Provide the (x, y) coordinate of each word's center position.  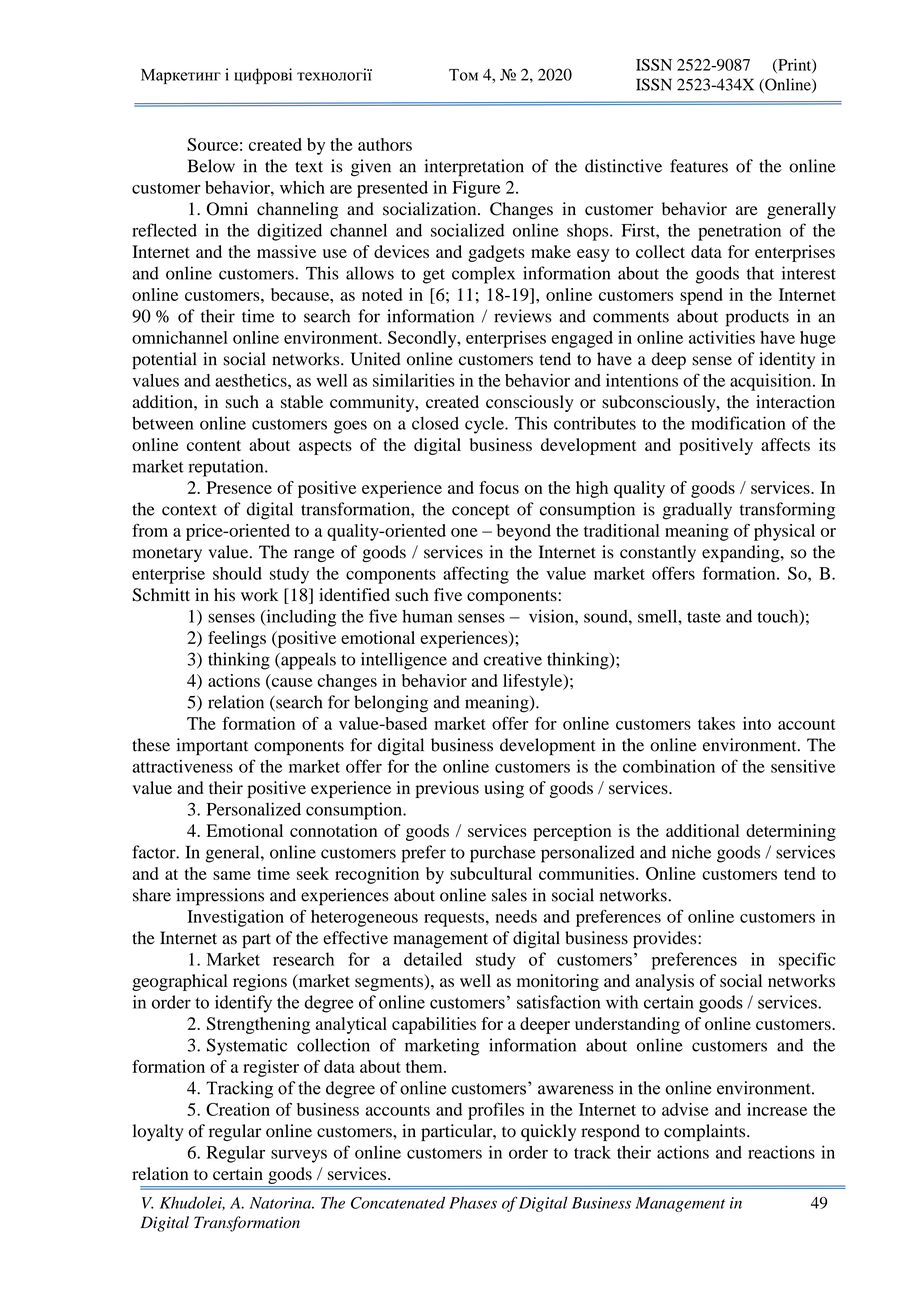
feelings (237, 639)
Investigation (235, 918)
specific (807, 961)
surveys (299, 1156)
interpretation (474, 168)
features (699, 166)
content (214, 445)
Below (211, 166)
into (757, 723)
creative (513, 659)
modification (738, 423)
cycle (485, 425)
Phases (473, 1202)
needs (516, 916)
